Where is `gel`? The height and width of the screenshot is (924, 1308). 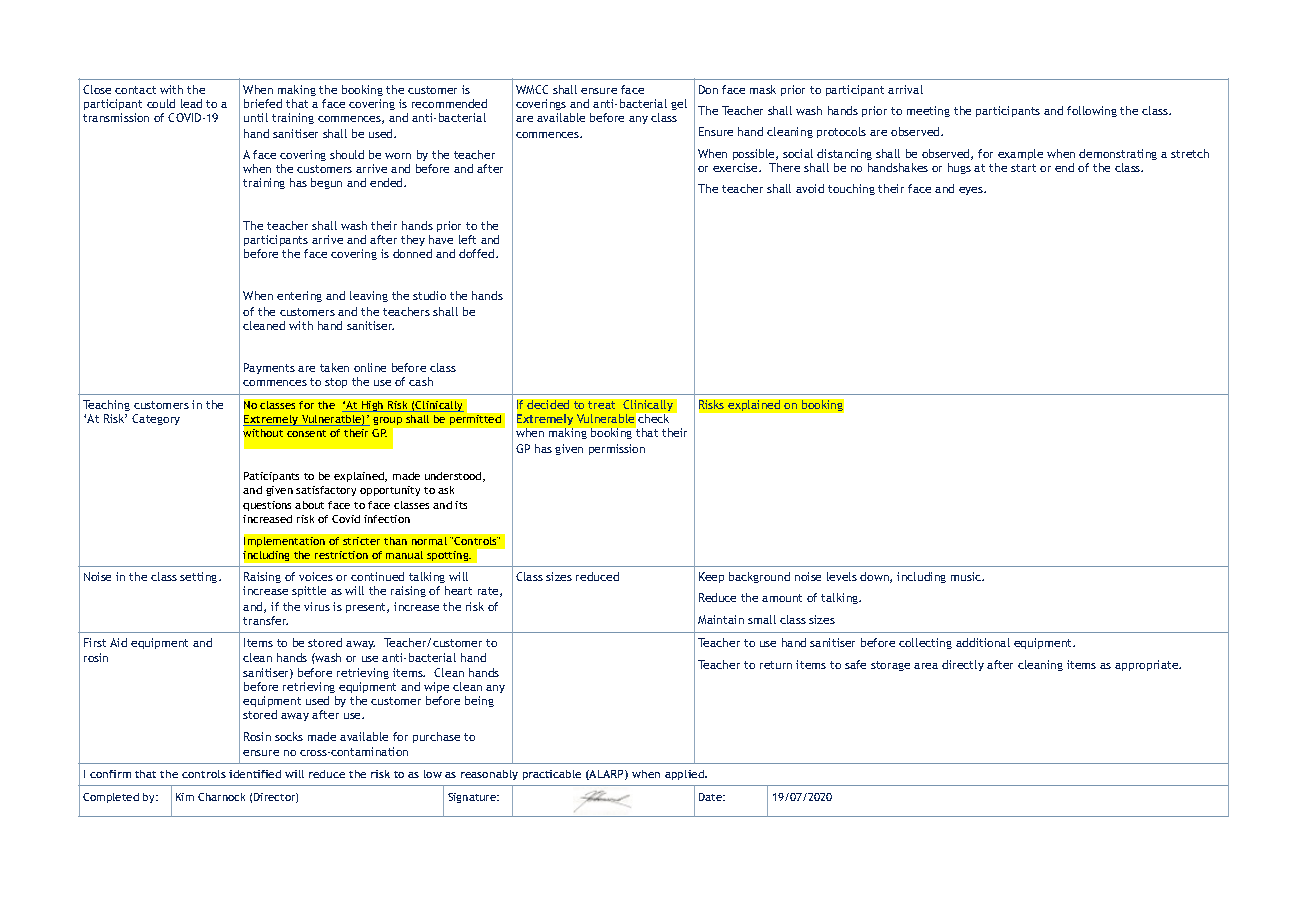 gel is located at coordinates (679, 104).
